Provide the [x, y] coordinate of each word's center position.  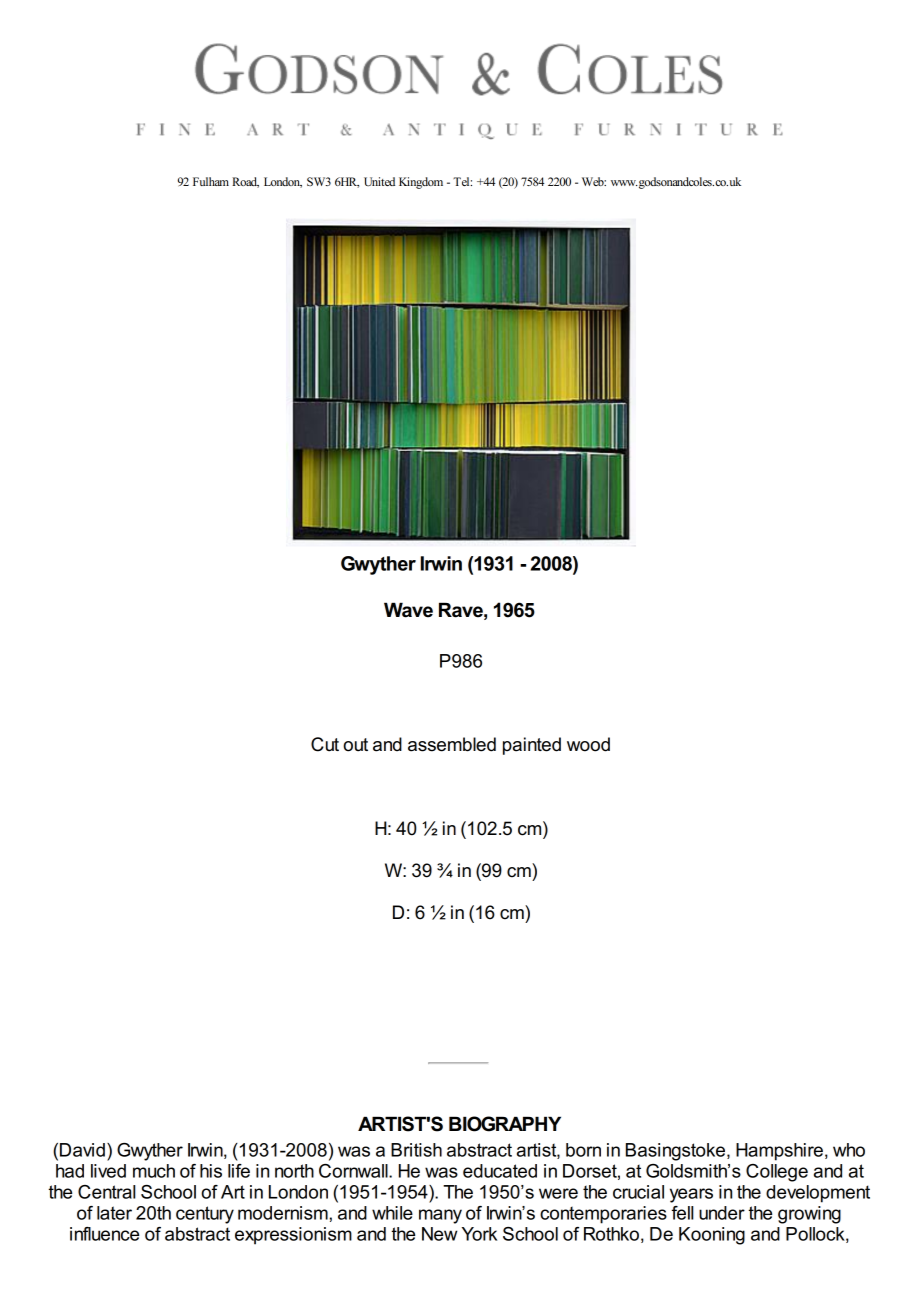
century [205, 1215]
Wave [408, 610]
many [440, 1216]
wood [588, 744]
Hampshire [779, 1152]
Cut [325, 744]
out [355, 745]
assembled [452, 744]
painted [532, 746]
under [722, 1213]
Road [245, 182]
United [379, 181]
